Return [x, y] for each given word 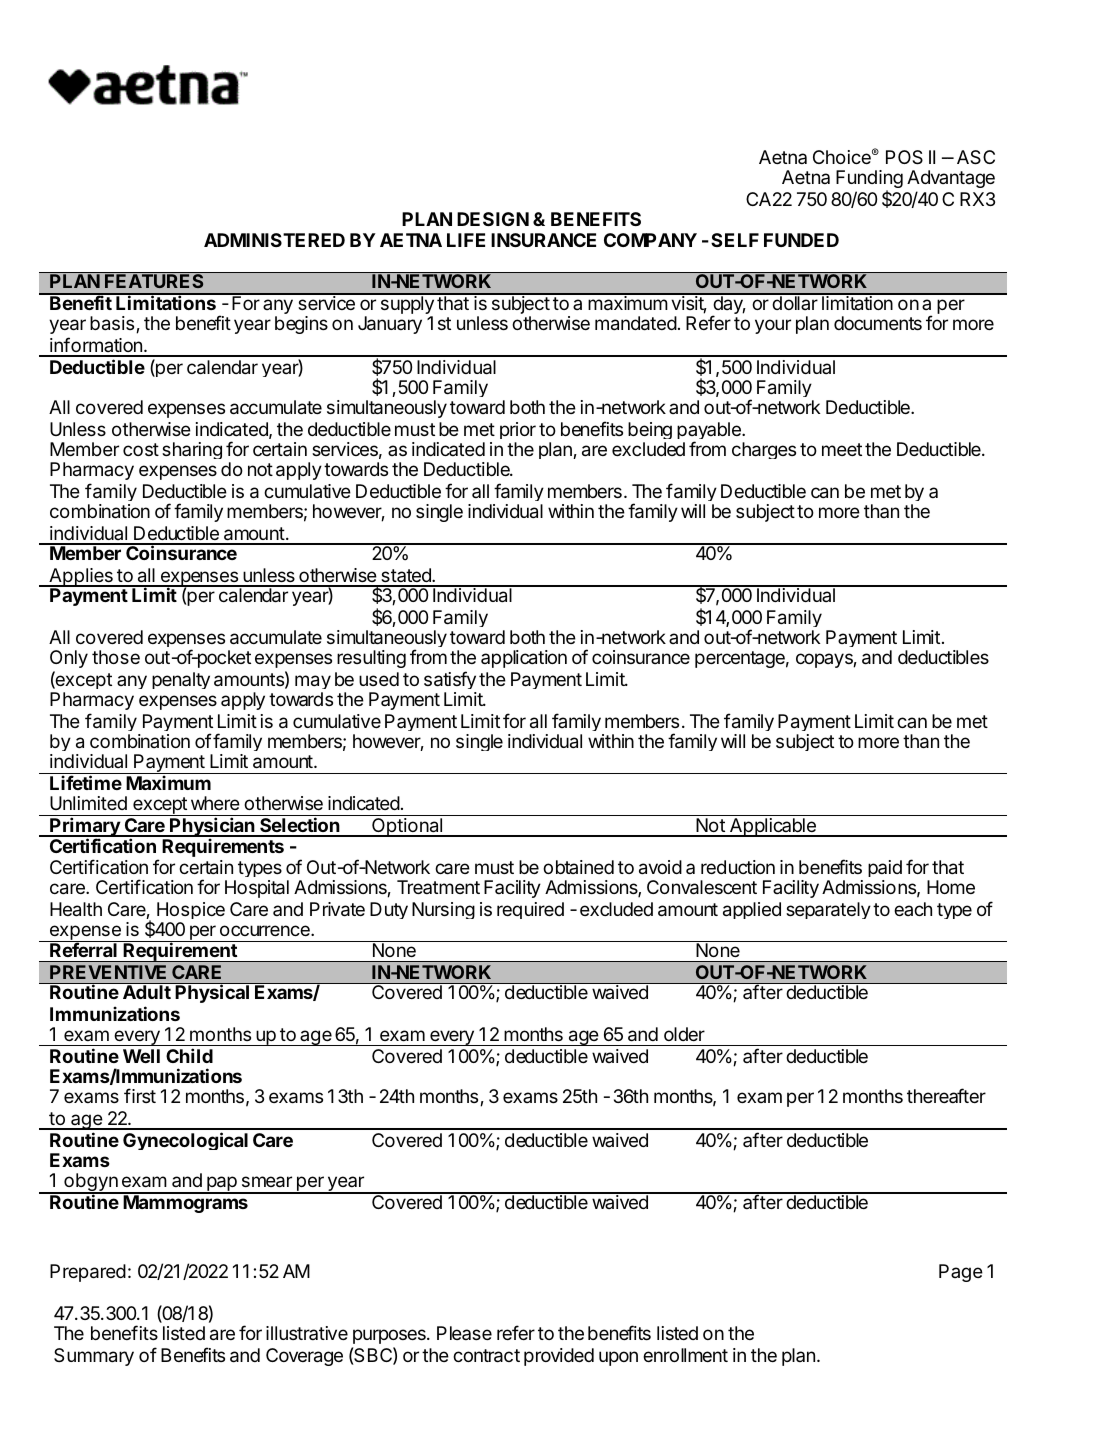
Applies [81, 578]
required [530, 910]
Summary [94, 1357]
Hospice [191, 910]
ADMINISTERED [274, 240]
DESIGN [493, 219]
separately [828, 910]
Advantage [951, 181]
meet [842, 449]
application [524, 659]
